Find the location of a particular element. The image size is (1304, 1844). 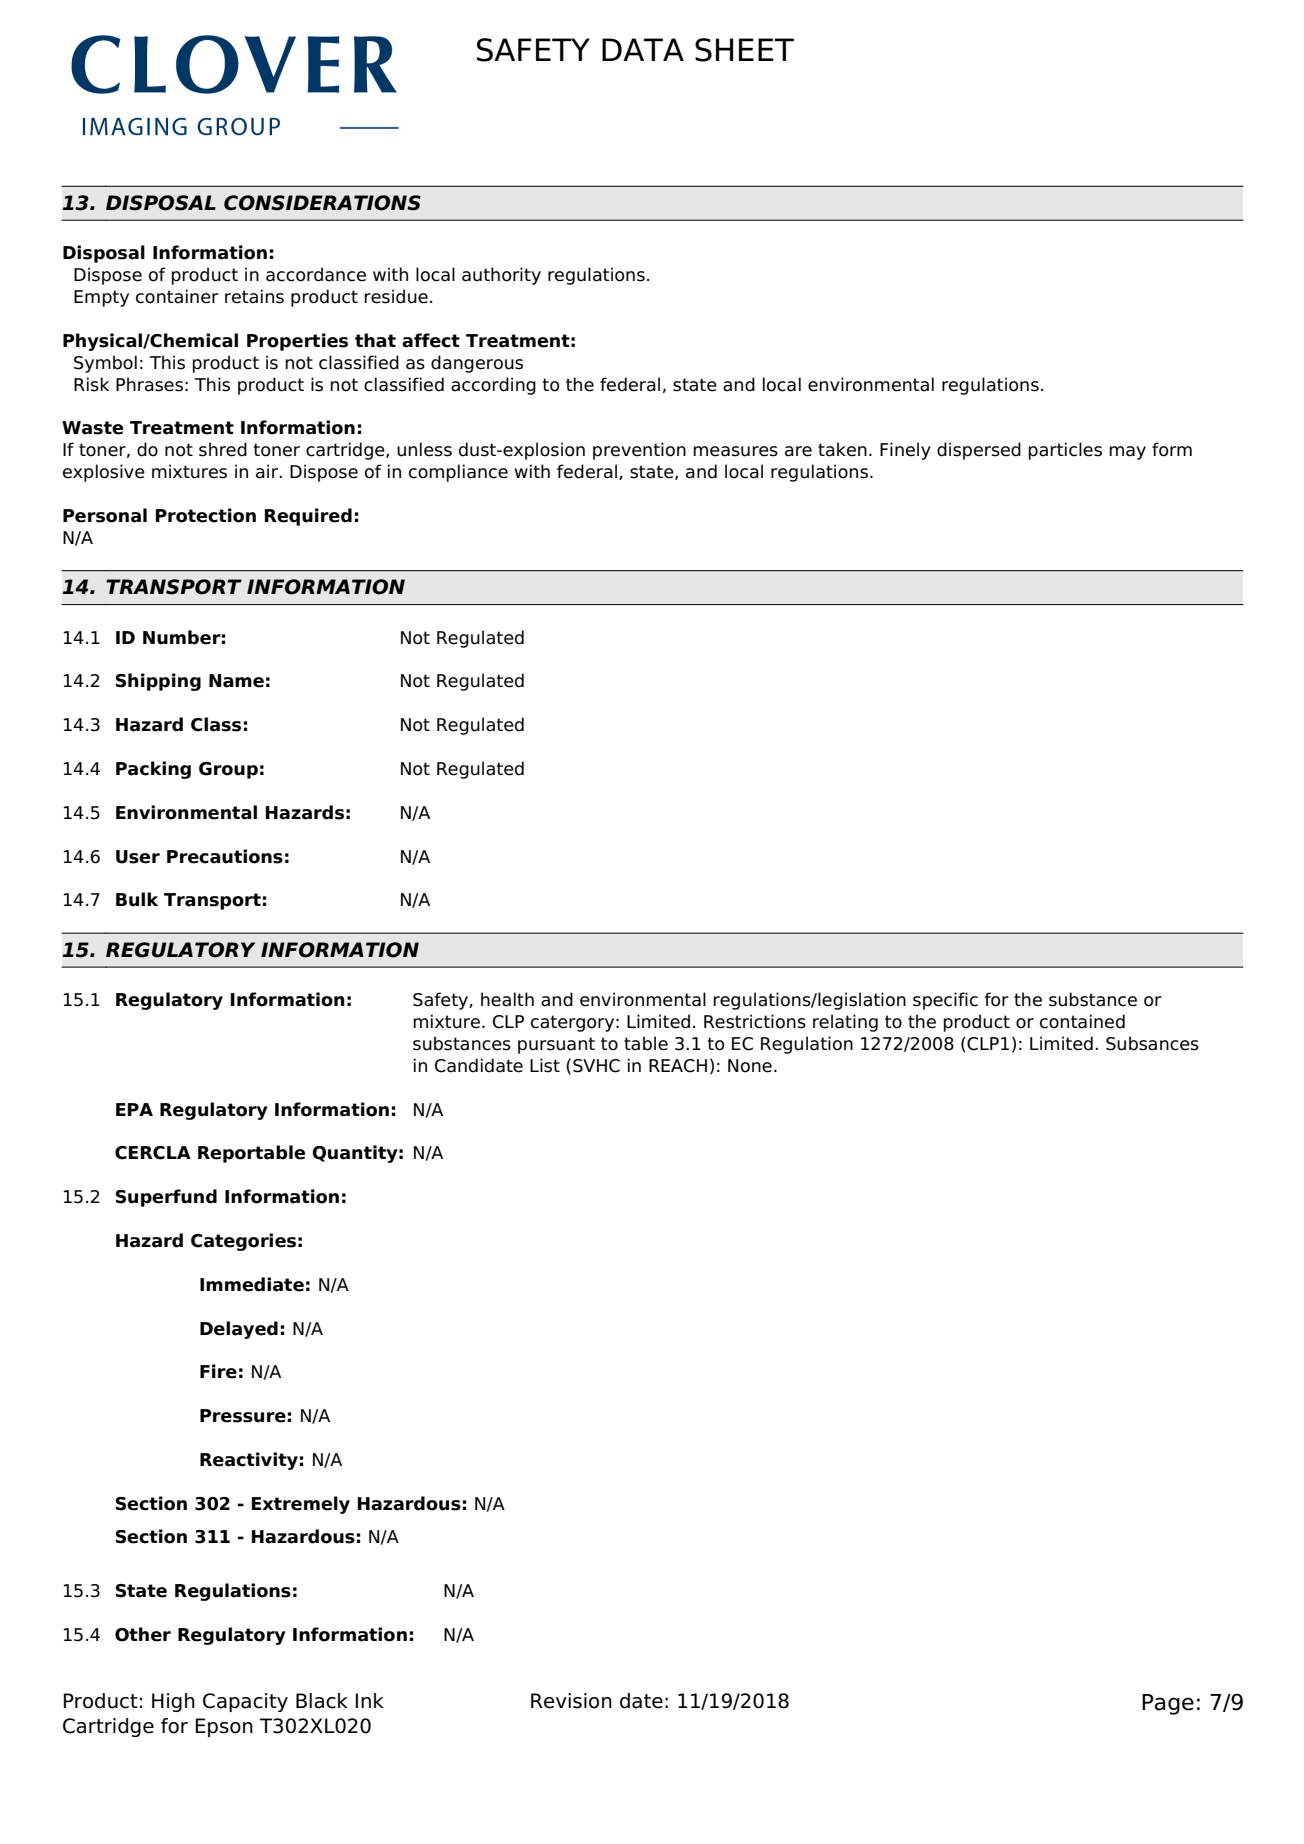

Precautions is located at coordinates (225, 856).
